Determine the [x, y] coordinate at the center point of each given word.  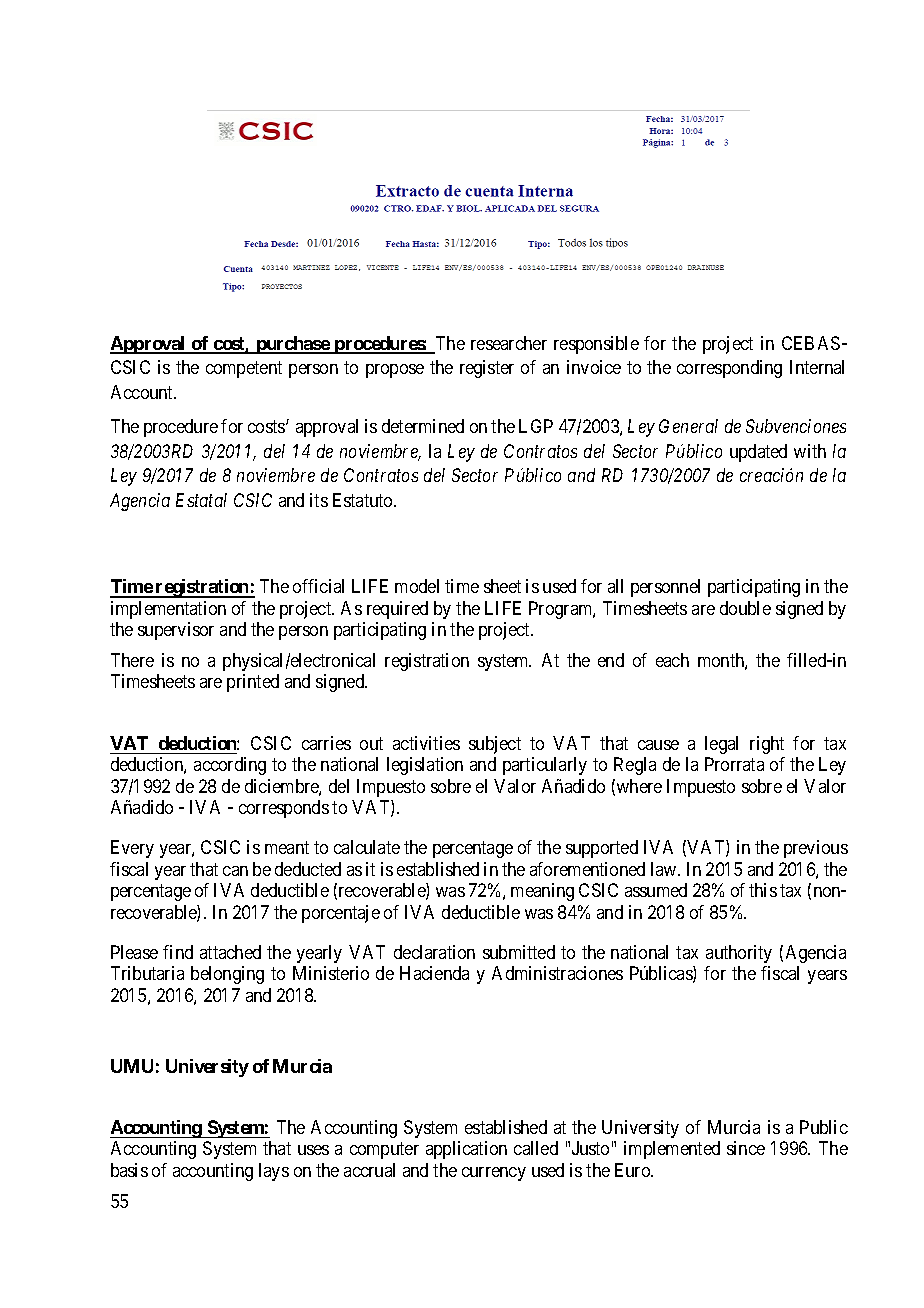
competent [244, 370]
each [672, 660]
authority [739, 954]
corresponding [729, 369]
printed [253, 683]
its [319, 500]
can [235, 871]
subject [495, 745]
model [417, 586]
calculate [367, 847]
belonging [227, 975]
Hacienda [434, 973]
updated [758, 453]
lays [274, 1172]
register [487, 369]
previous [816, 849]
